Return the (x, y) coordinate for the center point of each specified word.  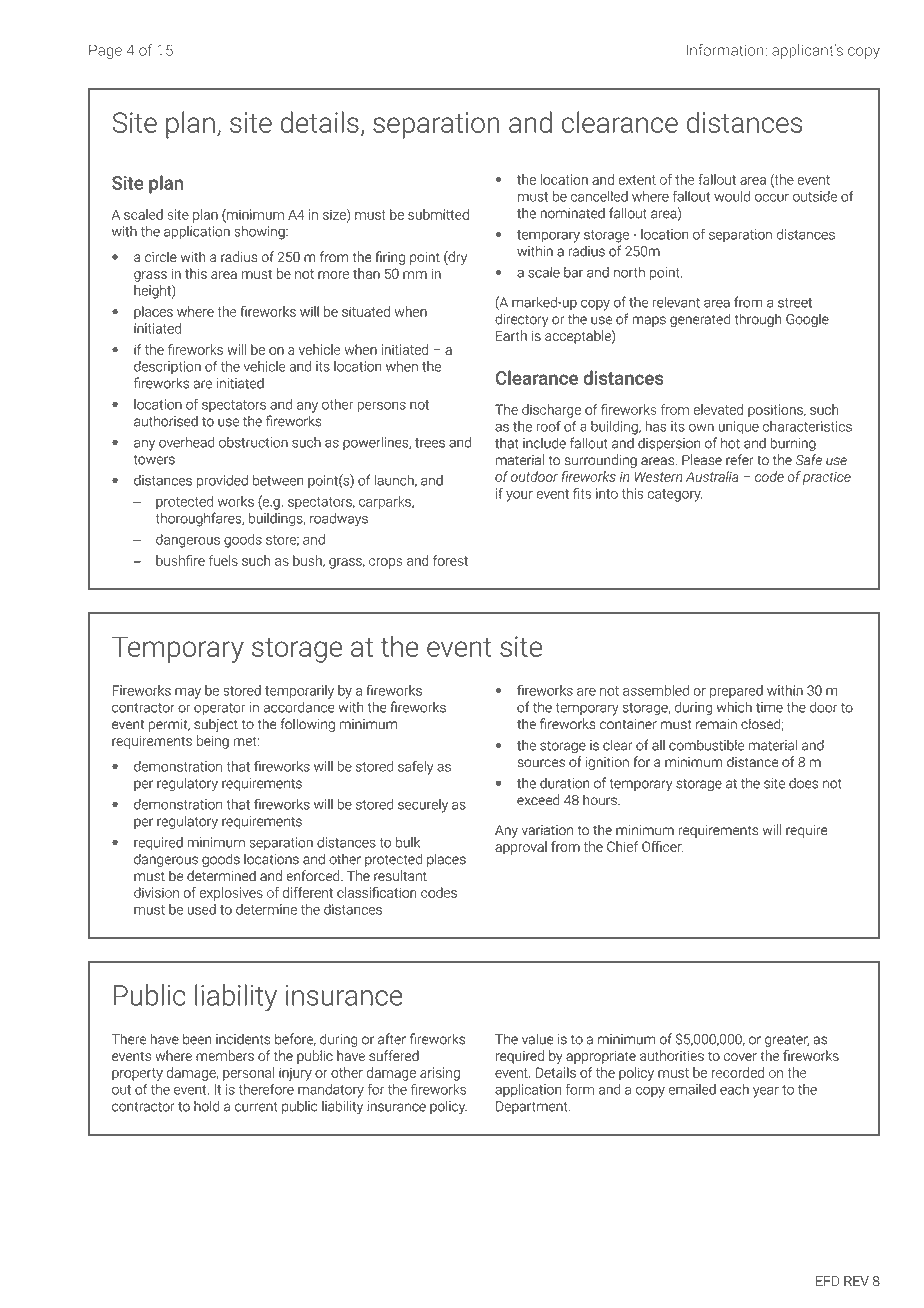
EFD (828, 1281)
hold (206, 1106)
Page (105, 51)
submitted (438, 214)
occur (772, 198)
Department (533, 1107)
